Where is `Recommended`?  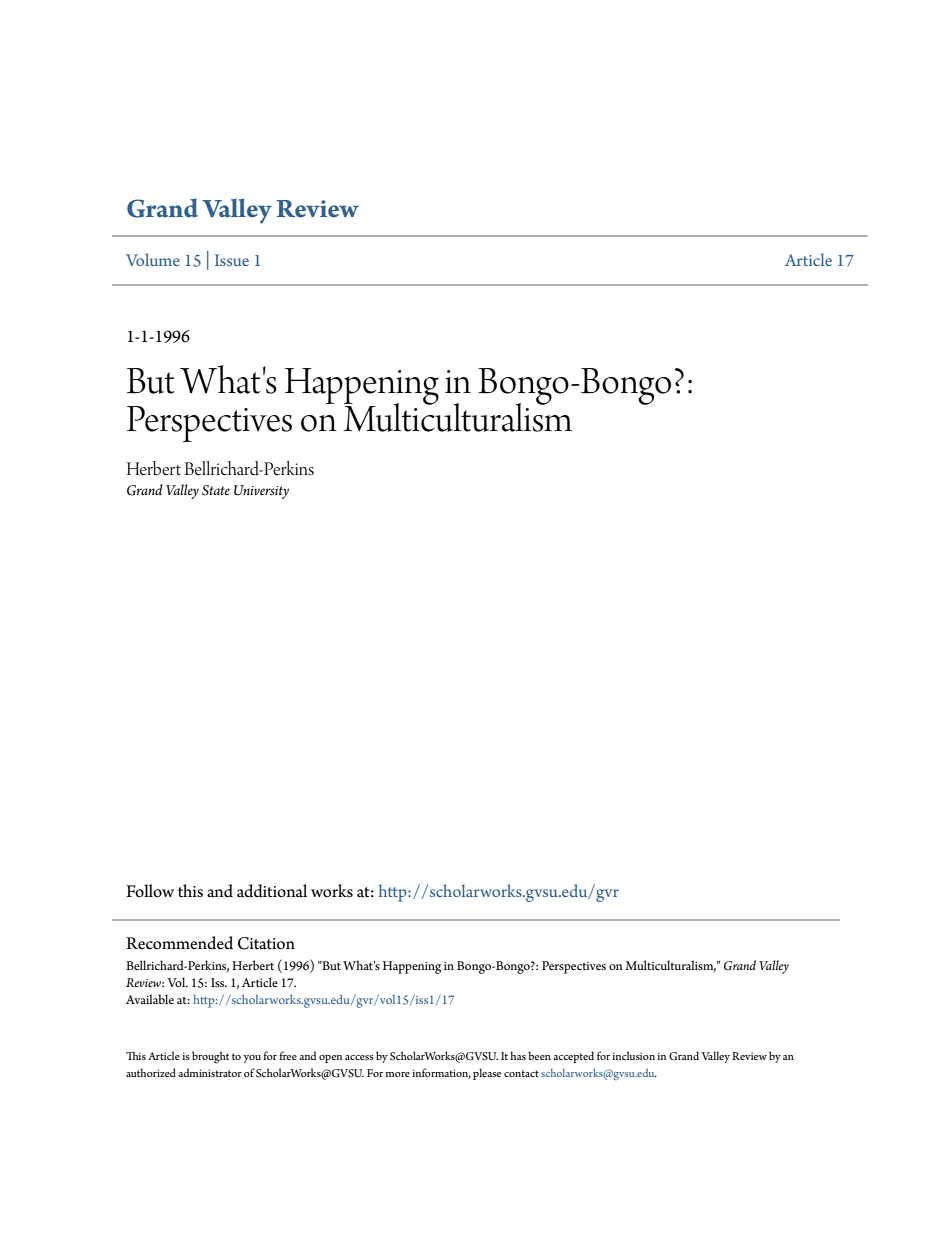
Recommended is located at coordinates (179, 943).
